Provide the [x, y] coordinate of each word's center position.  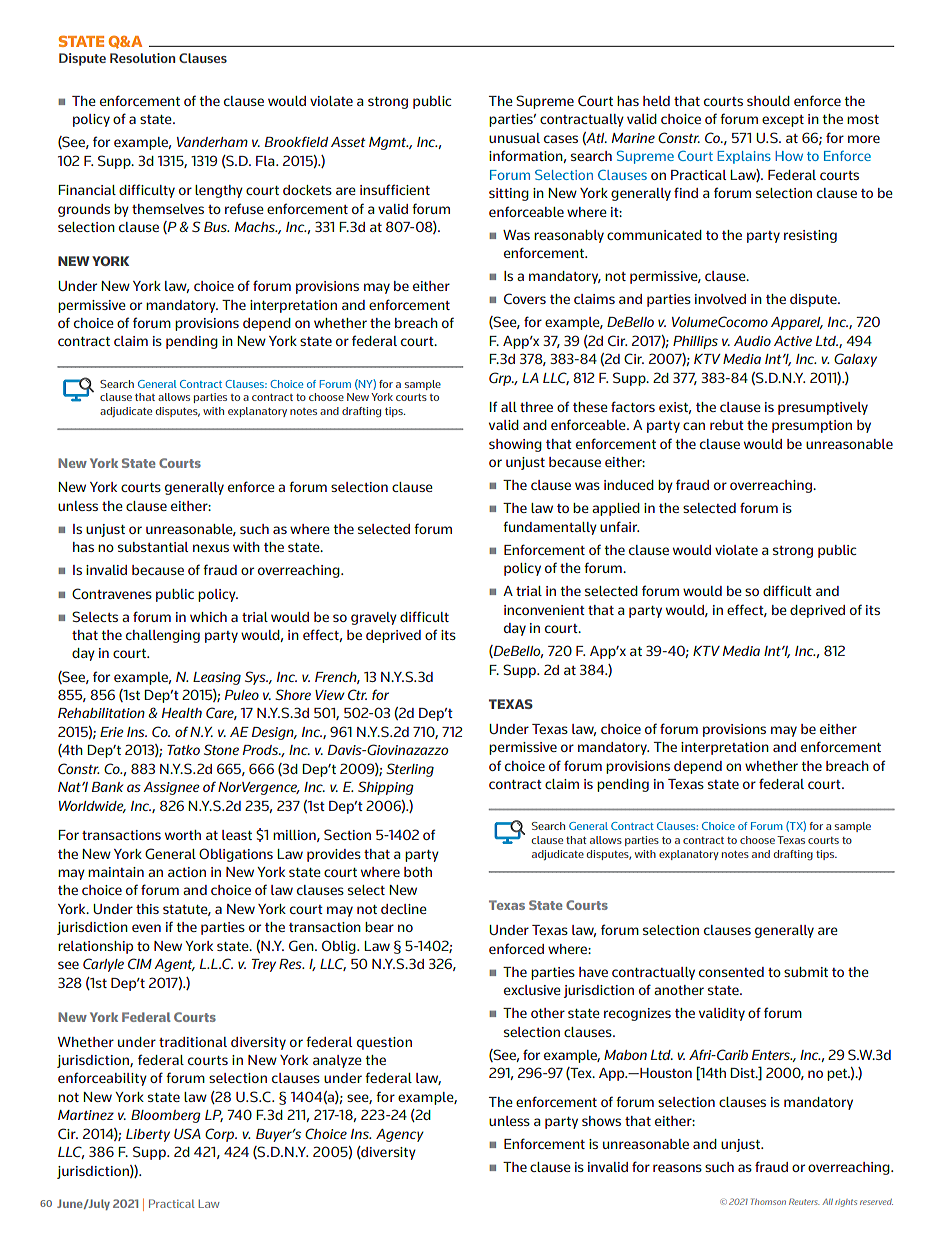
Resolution [142, 58]
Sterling [410, 770]
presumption [812, 426]
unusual [514, 138]
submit [806, 972]
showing [515, 445]
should [768, 101]
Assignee [171, 788]
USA [187, 1133]
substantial [153, 547]
